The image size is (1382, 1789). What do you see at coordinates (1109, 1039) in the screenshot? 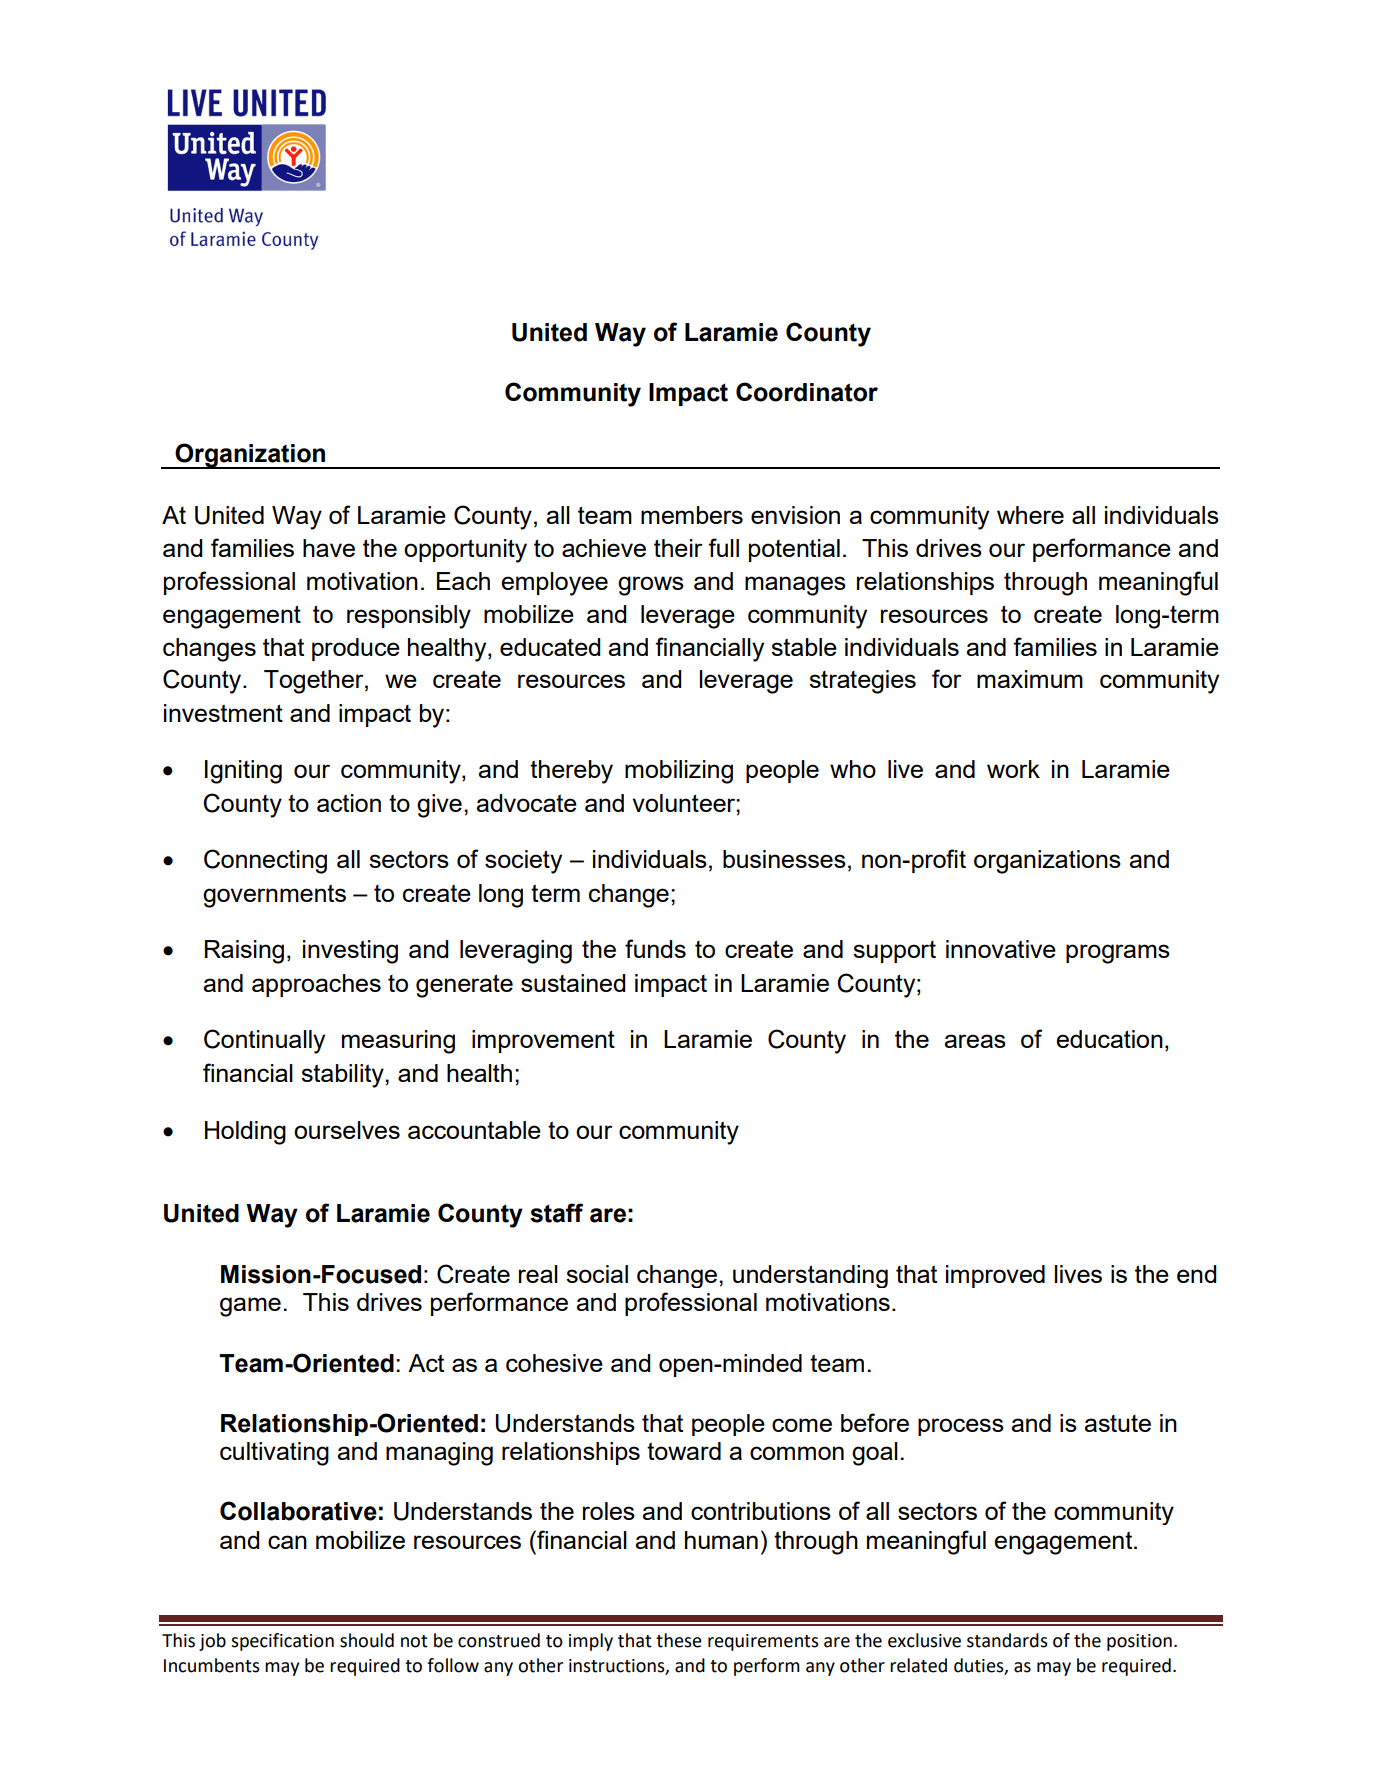
I see `education` at bounding box center [1109, 1039].
